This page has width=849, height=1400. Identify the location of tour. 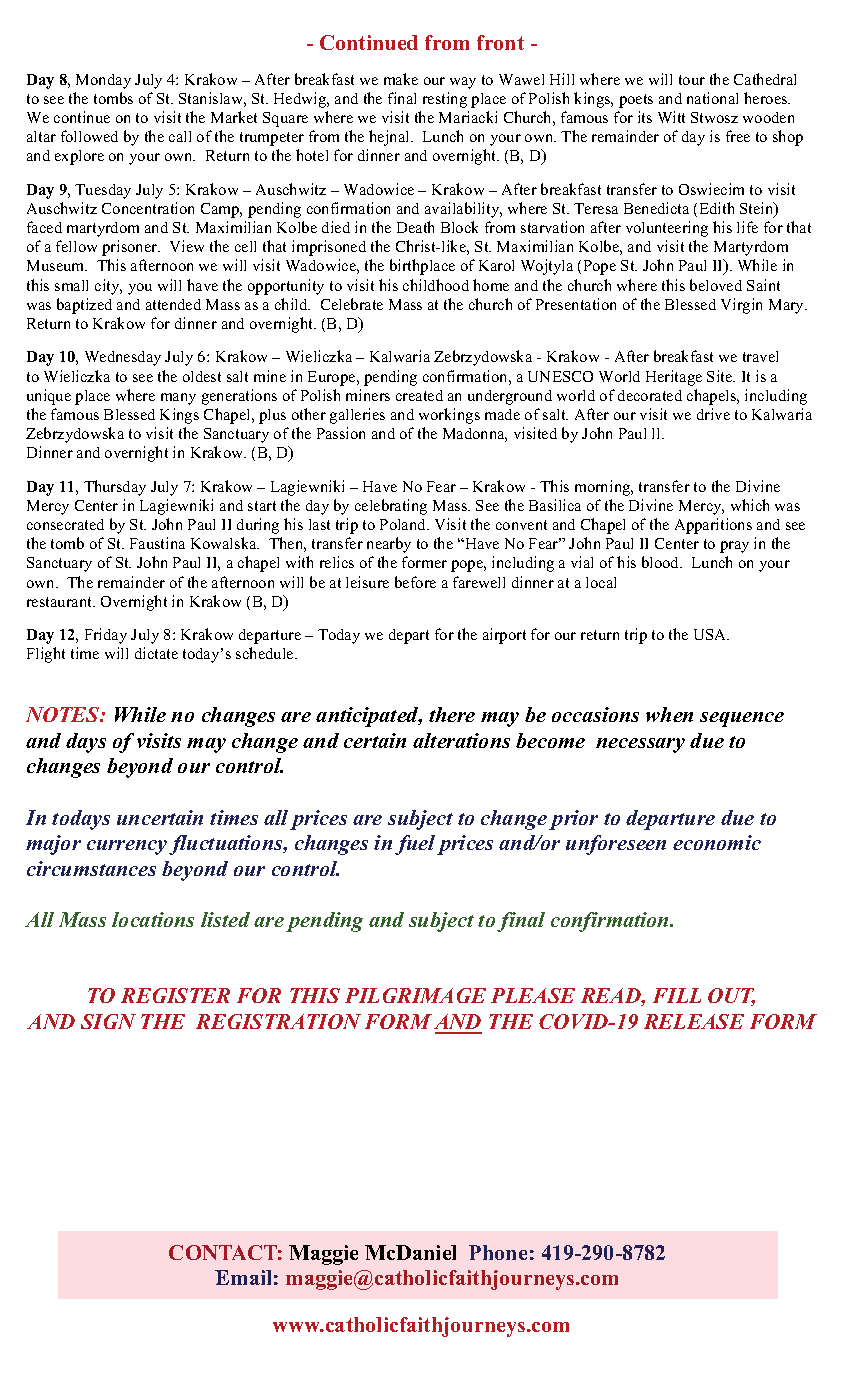
(692, 80).
